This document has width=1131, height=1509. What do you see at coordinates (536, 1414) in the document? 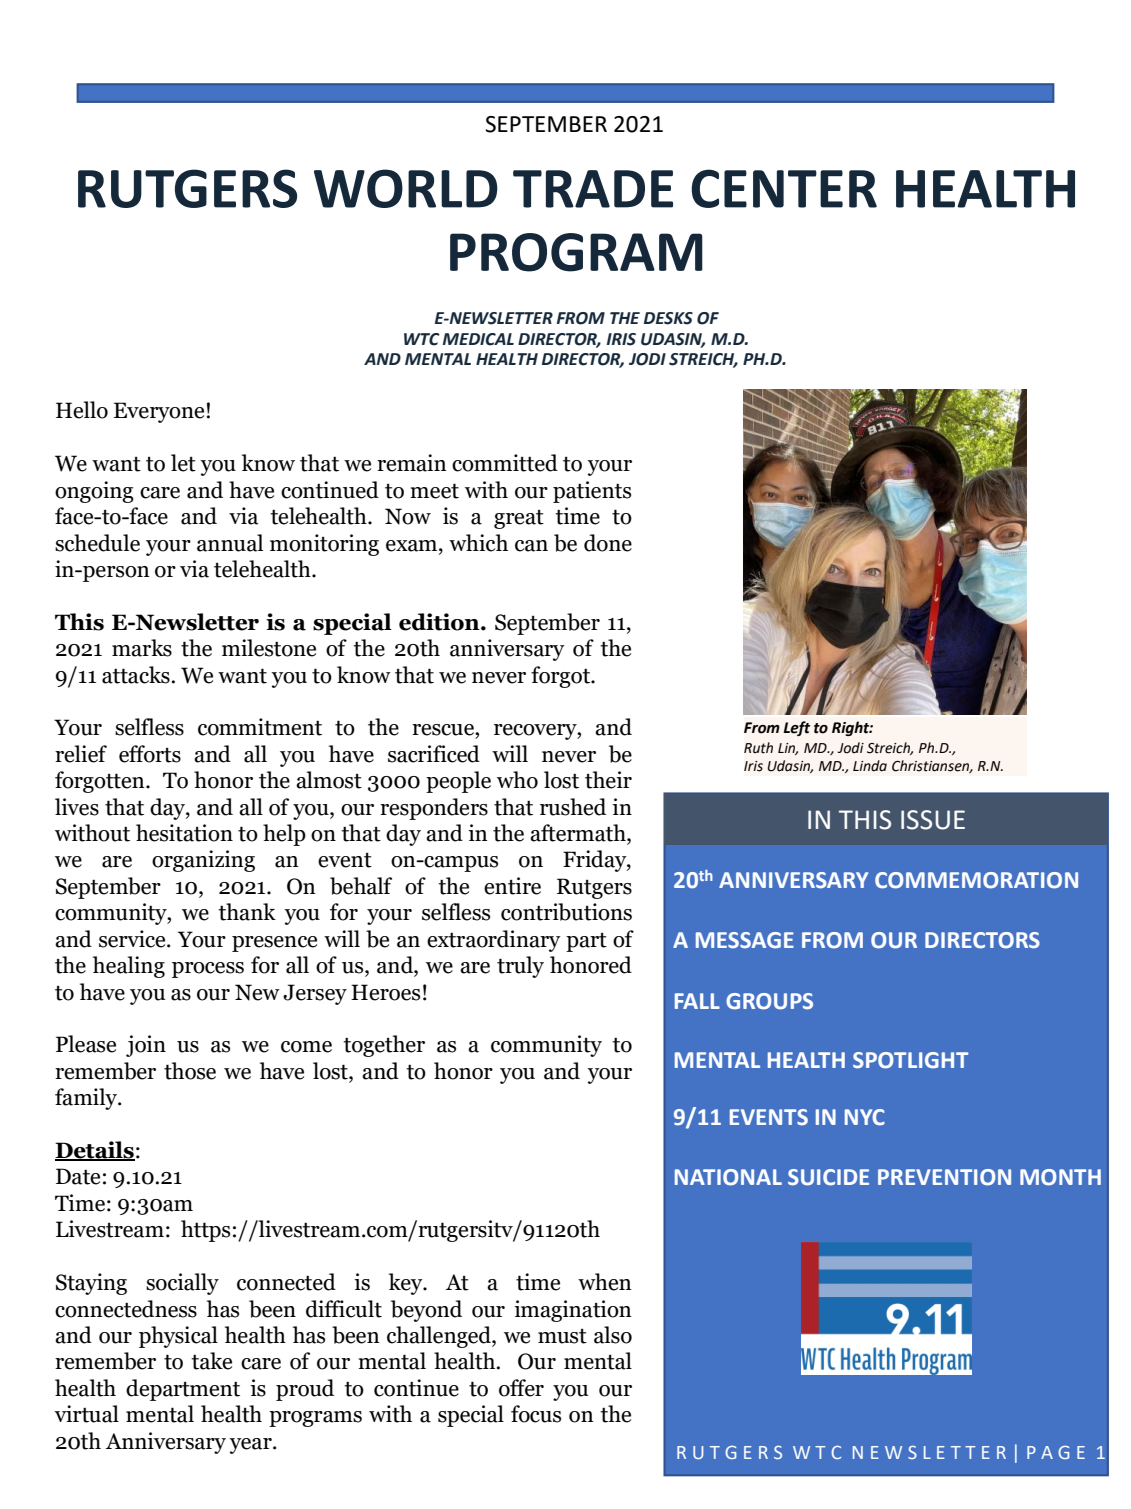
I see `focus` at bounding box center [536, 1414].
